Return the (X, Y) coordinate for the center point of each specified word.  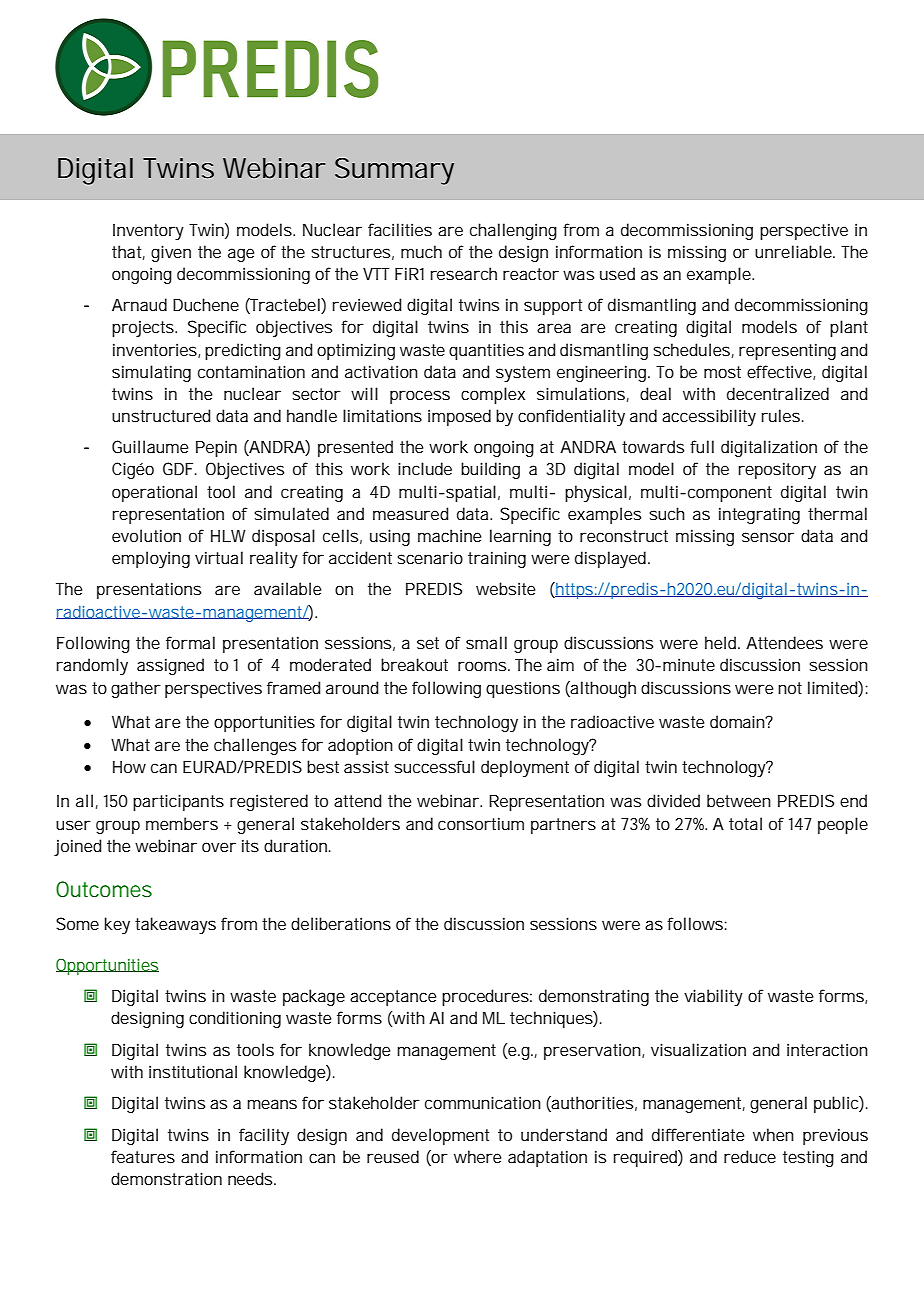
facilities (400, 229)
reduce (750, 1156)
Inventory (148, 232)
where (477, 1156)
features (143, 1156)
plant (849, 328)
